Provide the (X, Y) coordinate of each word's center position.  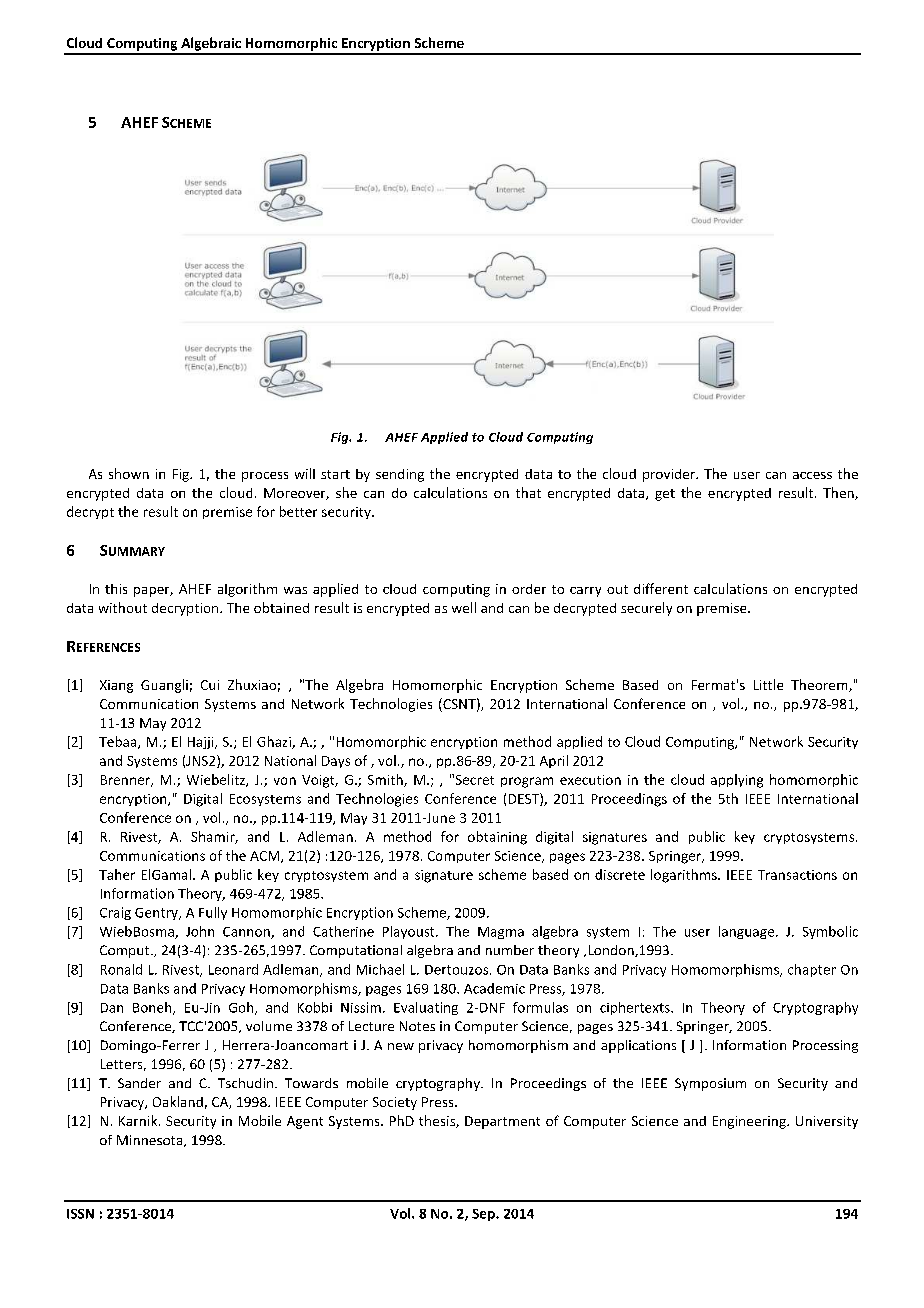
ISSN (80, 1214)
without (123, 607)
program (527, 782)
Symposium (710, 1084)
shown (129, 473)
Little (768, 684)
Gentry (157, 914)
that (528, 492)
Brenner (126, 781)
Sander (139, 1083)
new (401, 1046)
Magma (501, 933)
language (748, 932)
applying (737, 781)
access (812, 475)
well (464, 607)
